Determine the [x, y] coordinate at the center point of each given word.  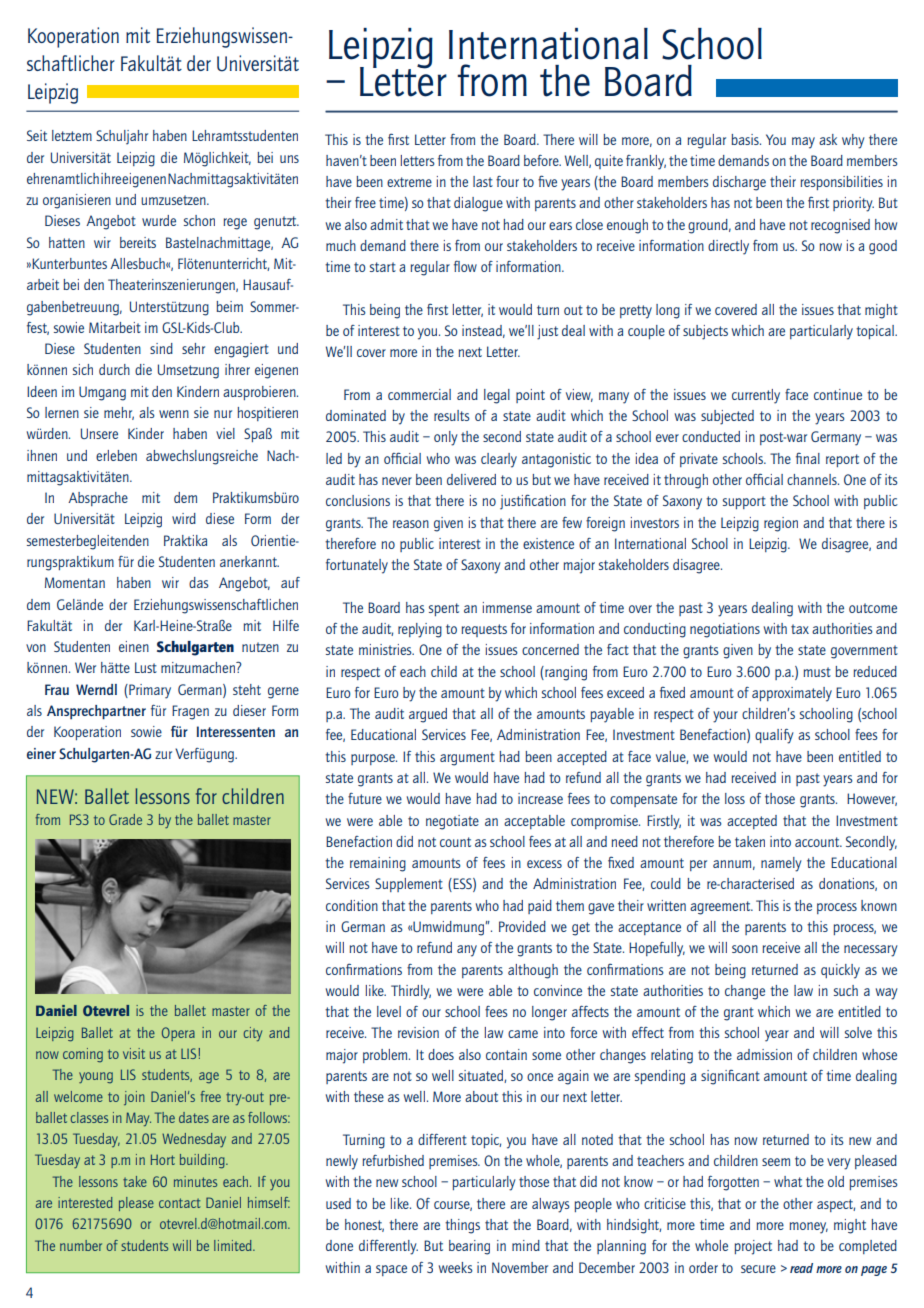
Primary [149, 691]
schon [199, 220]
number [81, 1245]
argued [428, 715]
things [462, 1226]
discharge [739, 183]
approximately [792, 694]
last [483, 181]
